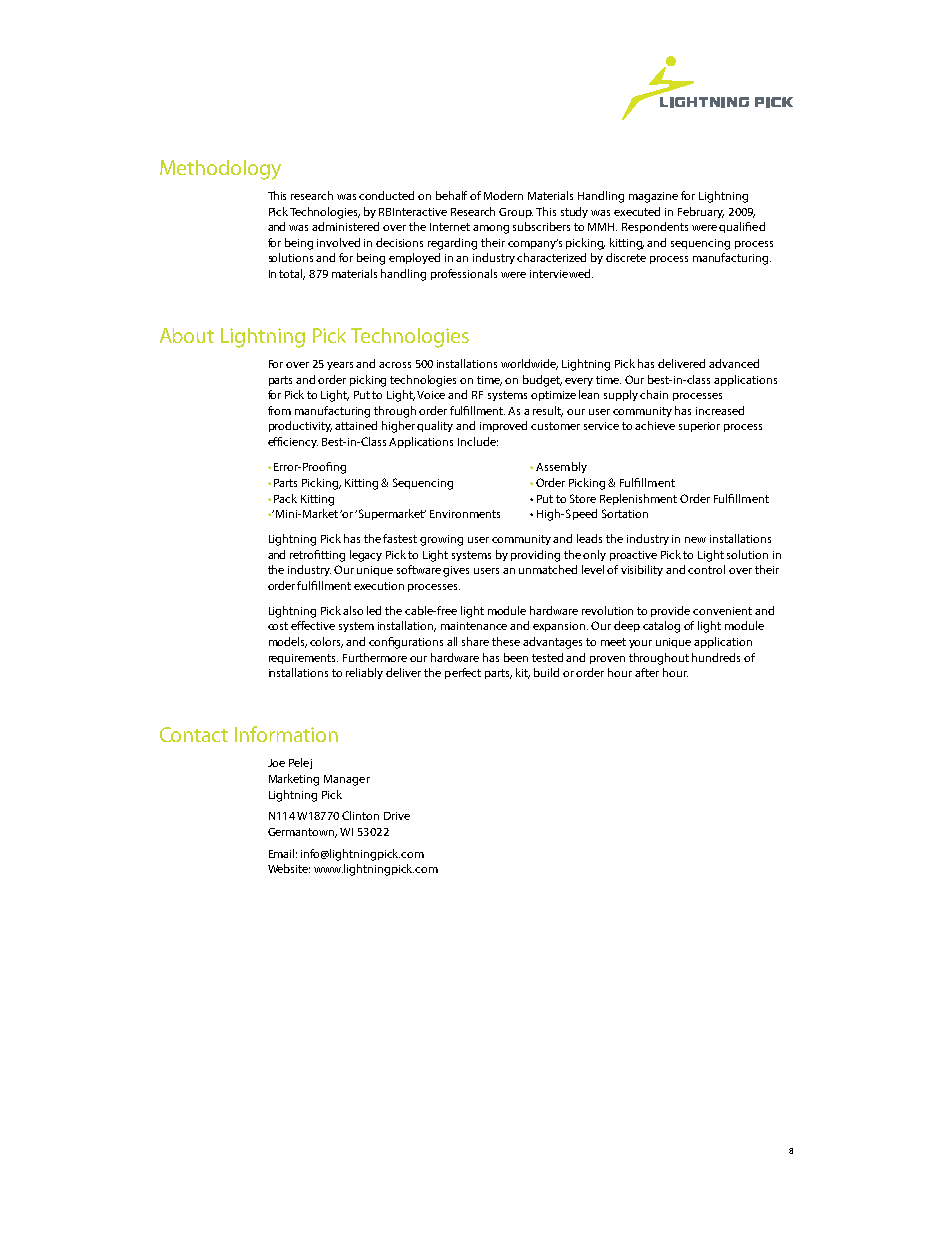 The width and height of the screenshot is (952, 1233). Describe the element at coordinates (397, 816) in the screenshot. I see `Drive` at that location.
